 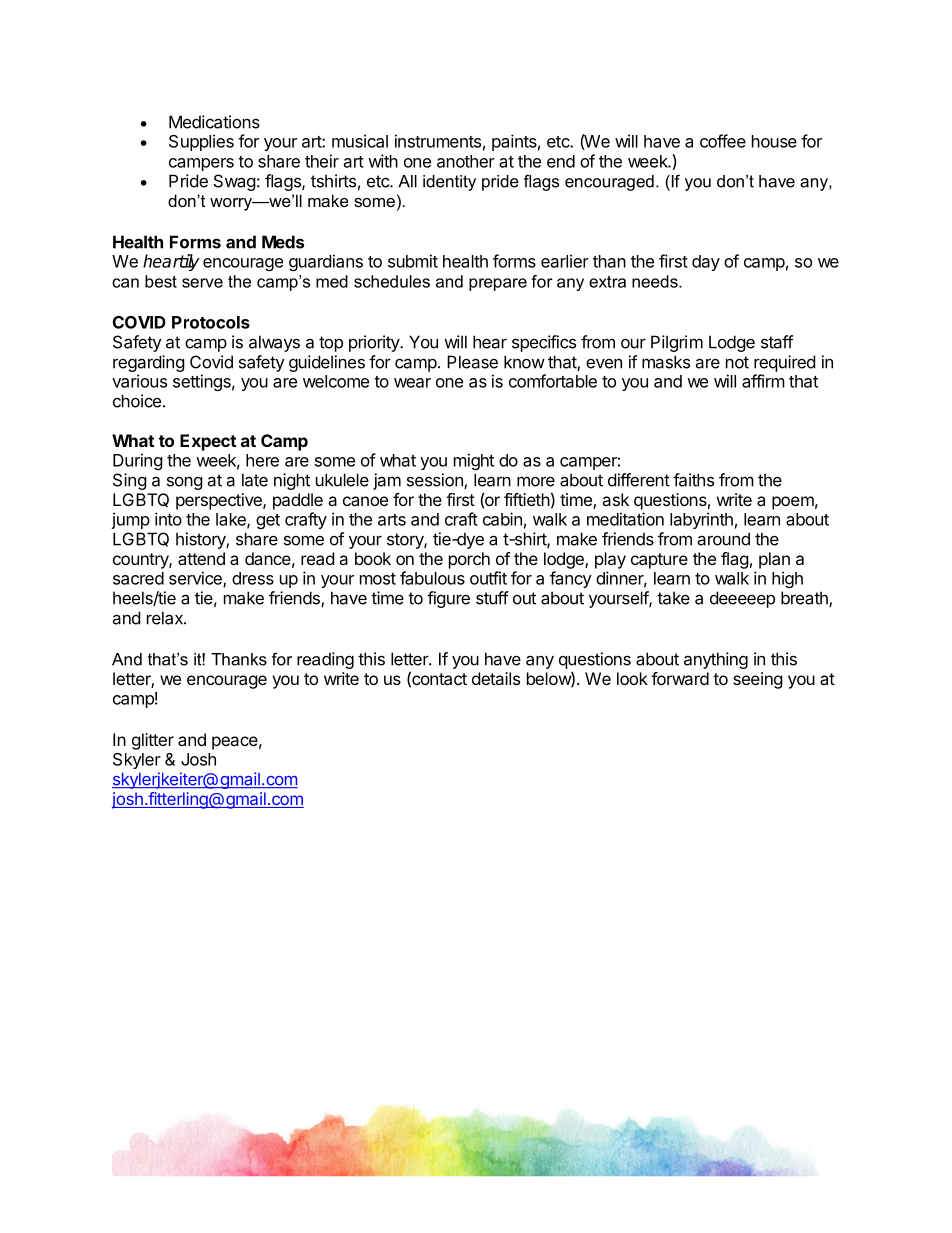 I want to click on glitter, so click(x=153, y=741).
